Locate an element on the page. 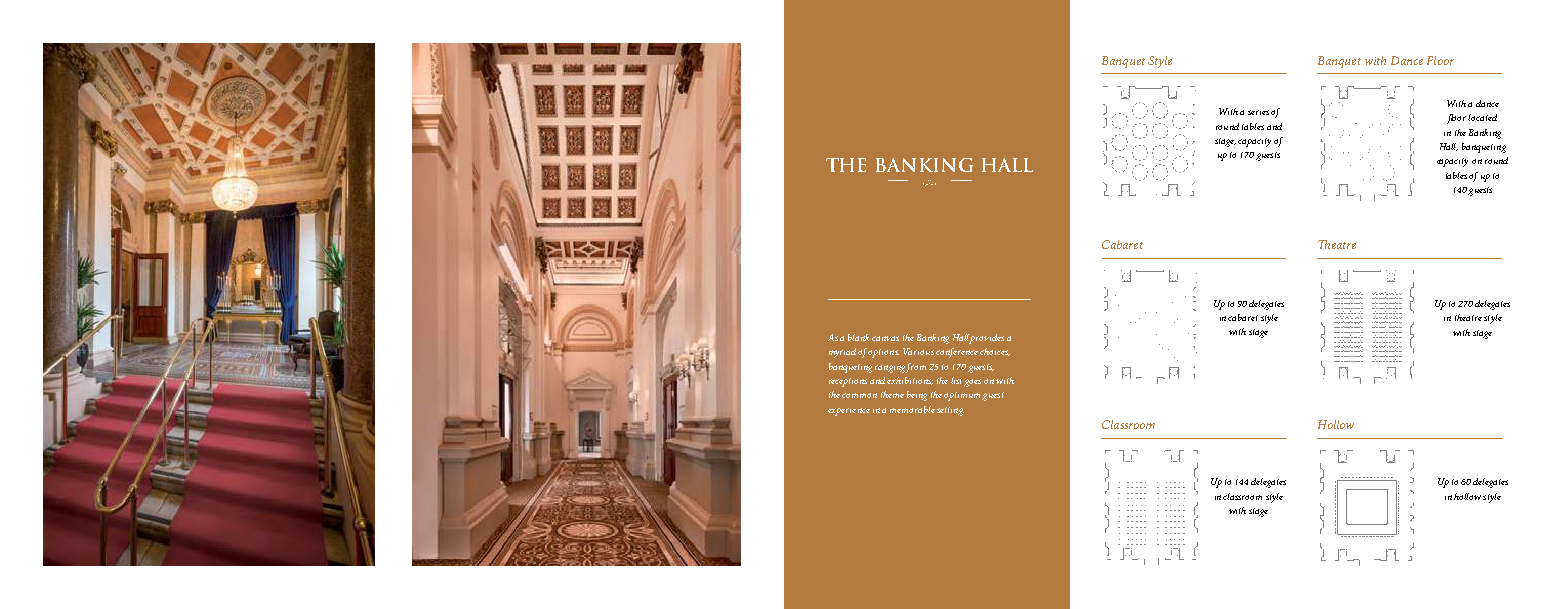  Various is located at coordinates (918, 351).
